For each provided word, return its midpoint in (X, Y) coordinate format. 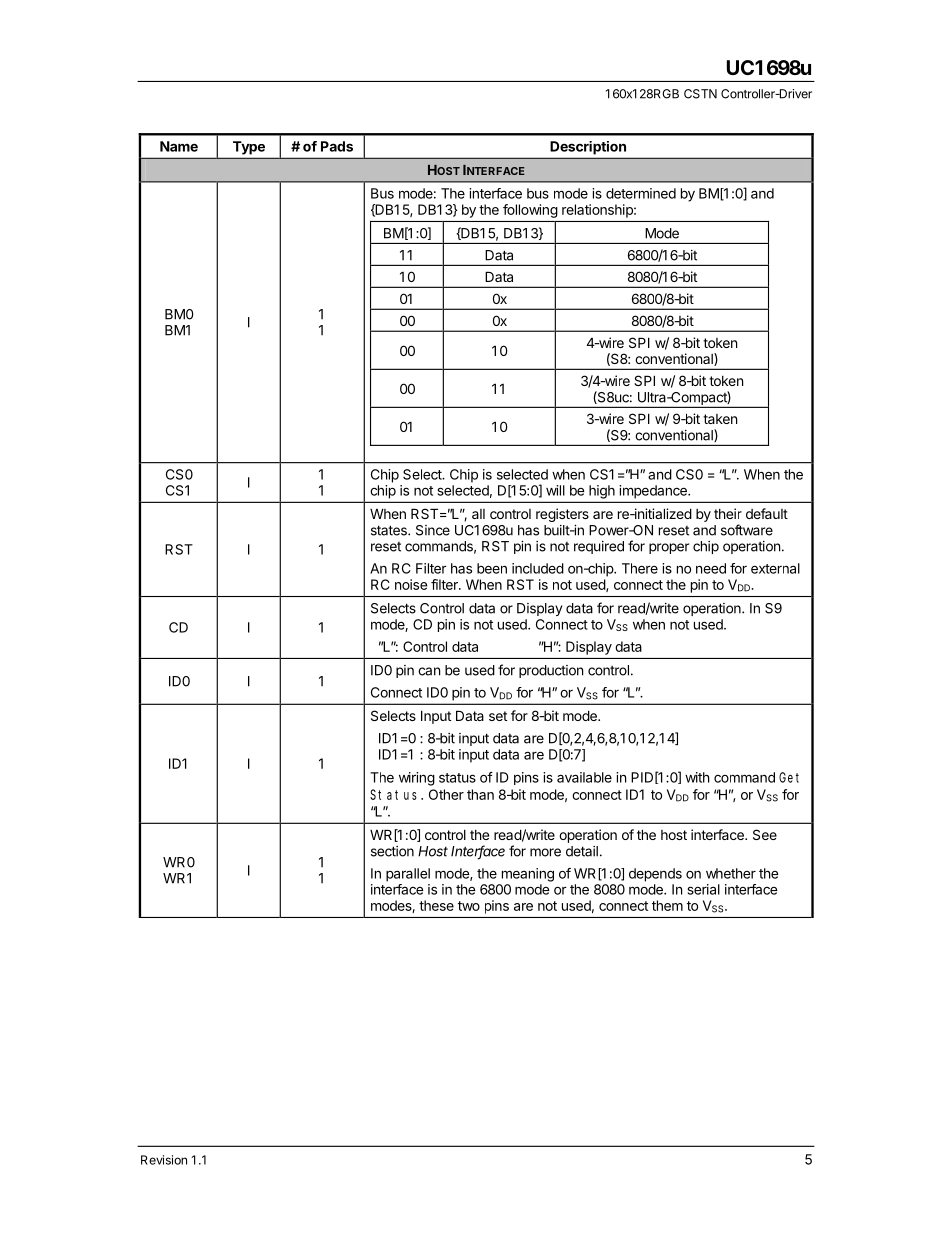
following (530, 211)
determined (641, 193)
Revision (164, 1160)
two (469, 906)
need (711, 568)
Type (249, 148)
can (429, 671)
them (667, 905)
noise (411, 584)
